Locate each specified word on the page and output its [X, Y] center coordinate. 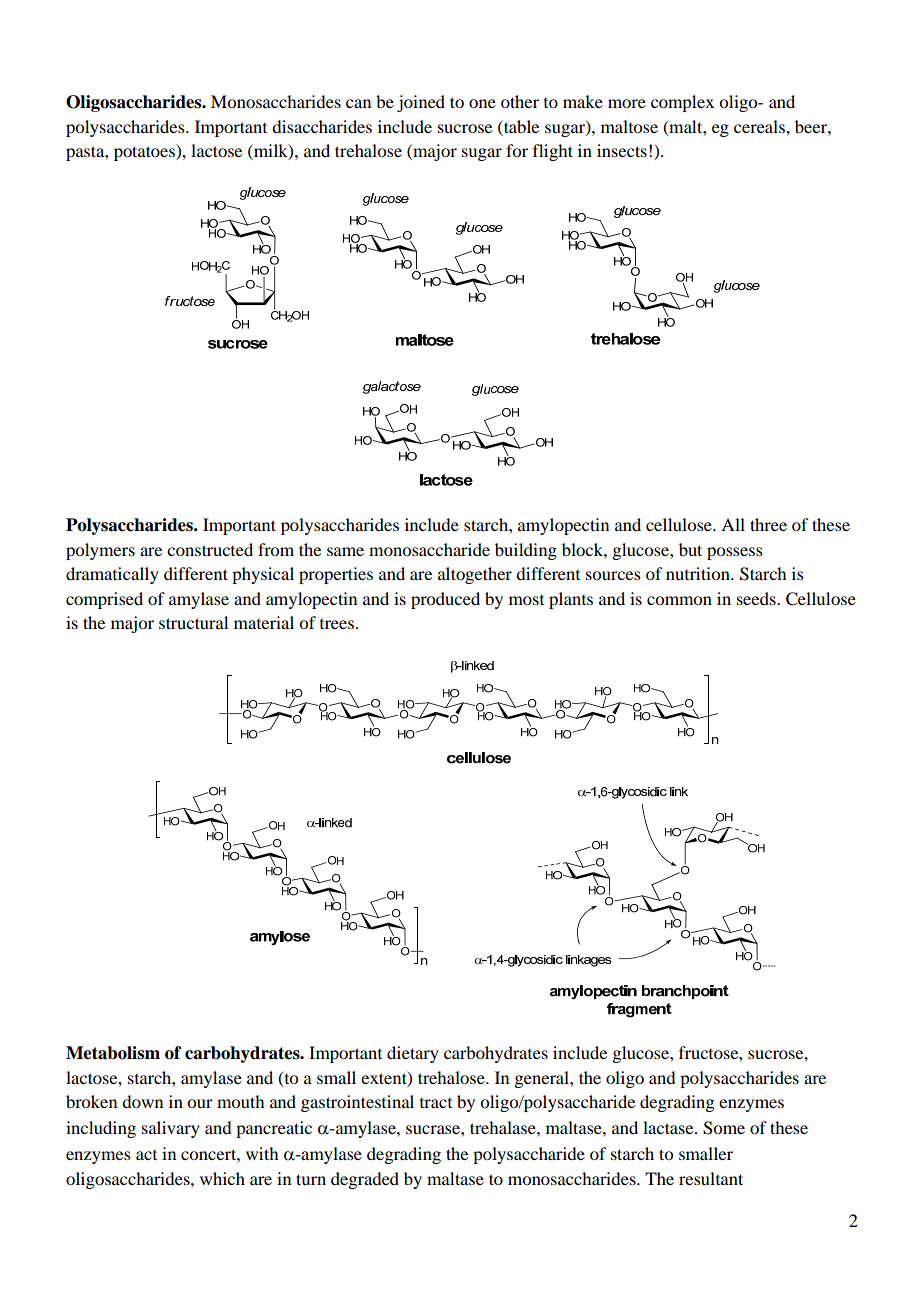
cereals [760, 126]
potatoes [145, 152]
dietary [413, 1054]
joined [421, 103]
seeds [757, 598]
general [542, 1079]
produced [445, 600]
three [768, 524]
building [526, 551]
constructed [210, 549]
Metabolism [113, 1053]
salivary [171, 1129]
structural [193, 622]
